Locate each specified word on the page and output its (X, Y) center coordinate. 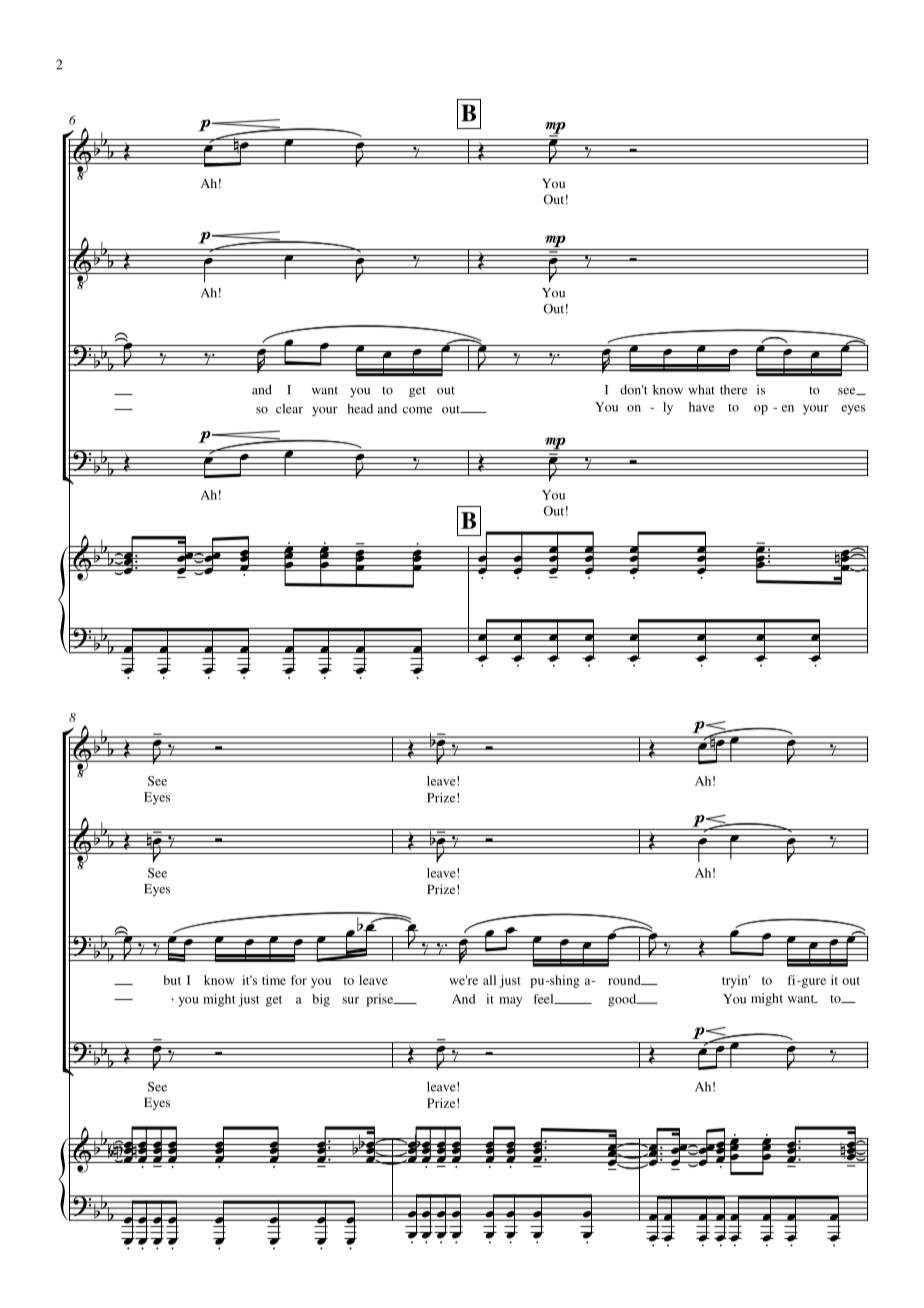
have (701, 407)
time (274, 980)
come (417, 410)
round (625, 980)
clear (289, 409)
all (489, 980)
